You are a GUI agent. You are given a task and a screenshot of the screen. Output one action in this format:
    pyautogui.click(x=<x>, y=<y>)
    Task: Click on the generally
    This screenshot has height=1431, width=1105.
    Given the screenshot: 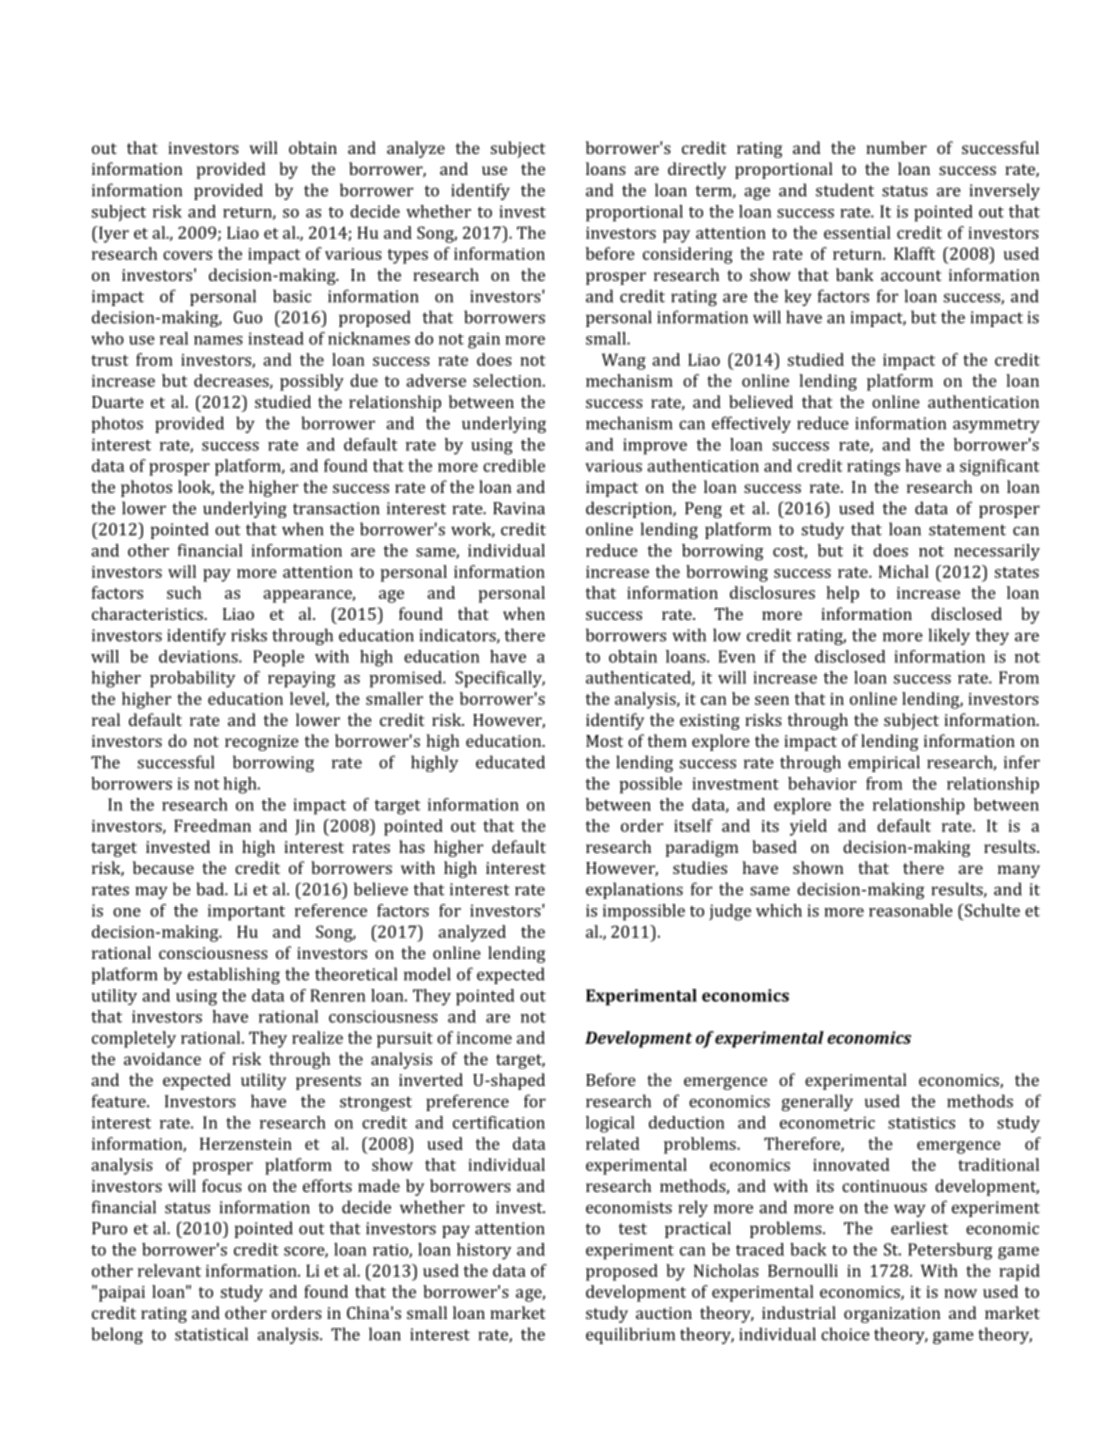 What is the action you would take?
    pyautogui.click(x=817, y=1102)
